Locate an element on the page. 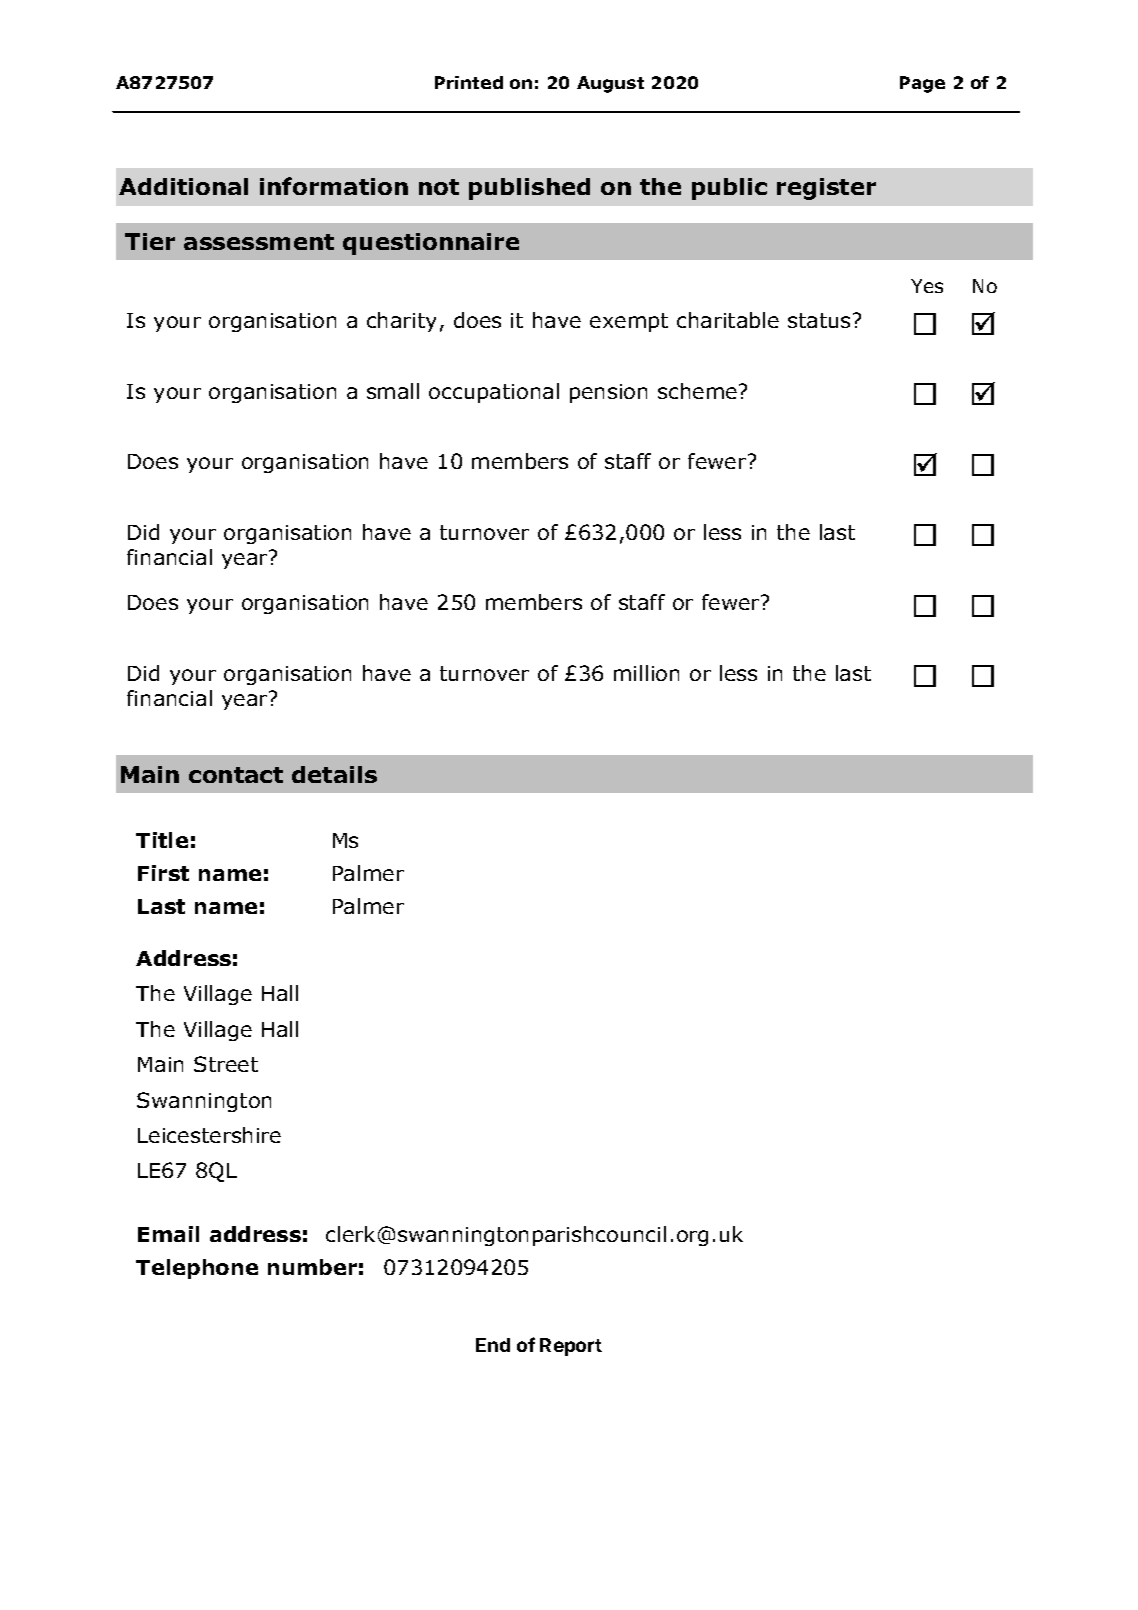  status is located at coordinates (819, 320).
